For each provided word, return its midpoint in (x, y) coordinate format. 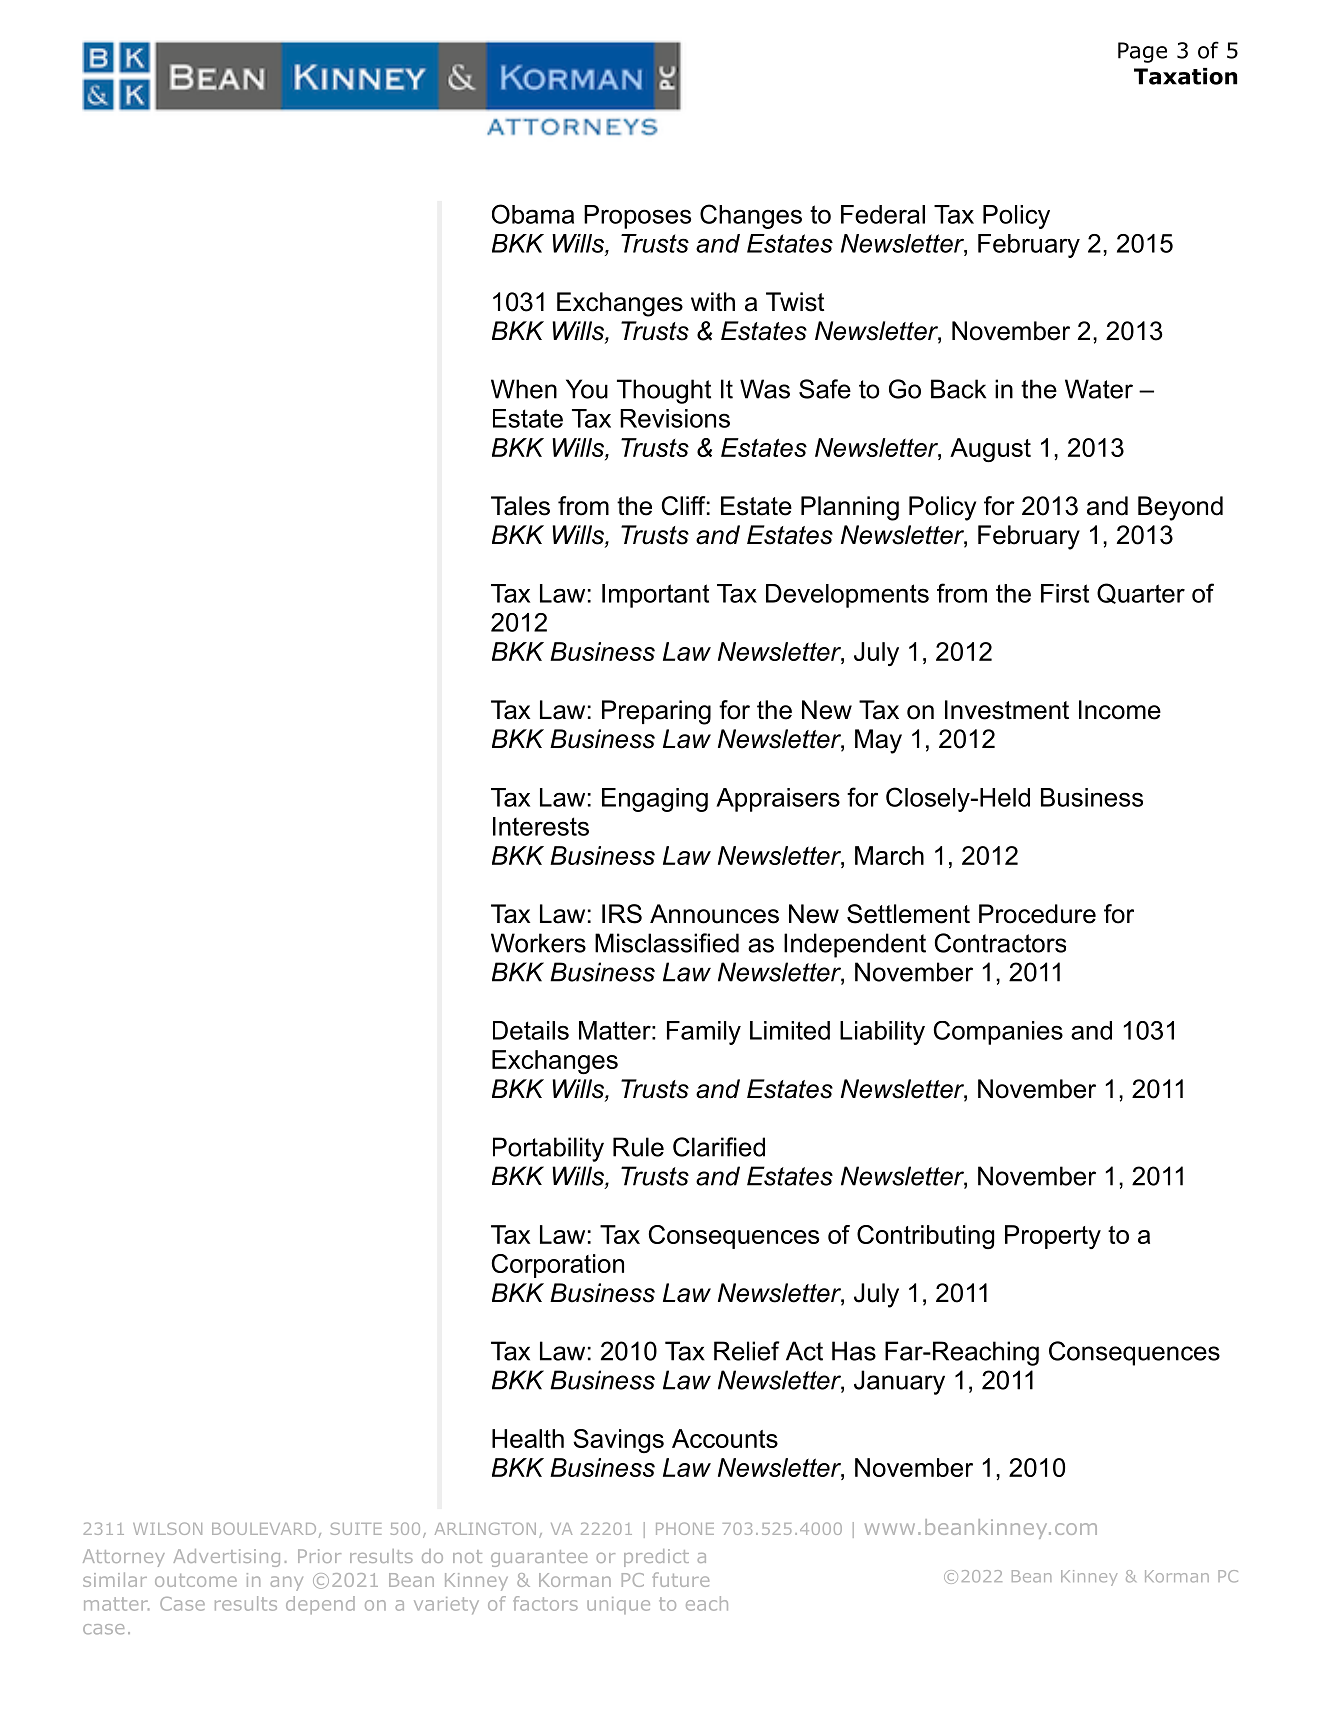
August (990, 450)
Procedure (1037, 914)
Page (1142, 52)
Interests (541, 826)
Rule (638, 1147)
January (899, 1382)
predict (656, 1558)
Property (1053, 1237)
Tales (520, 506)
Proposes (637, 217)
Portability (548, 1149)
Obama (533, 214)
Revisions (675, 418)
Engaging (655, 800)
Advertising (226, 1558)
